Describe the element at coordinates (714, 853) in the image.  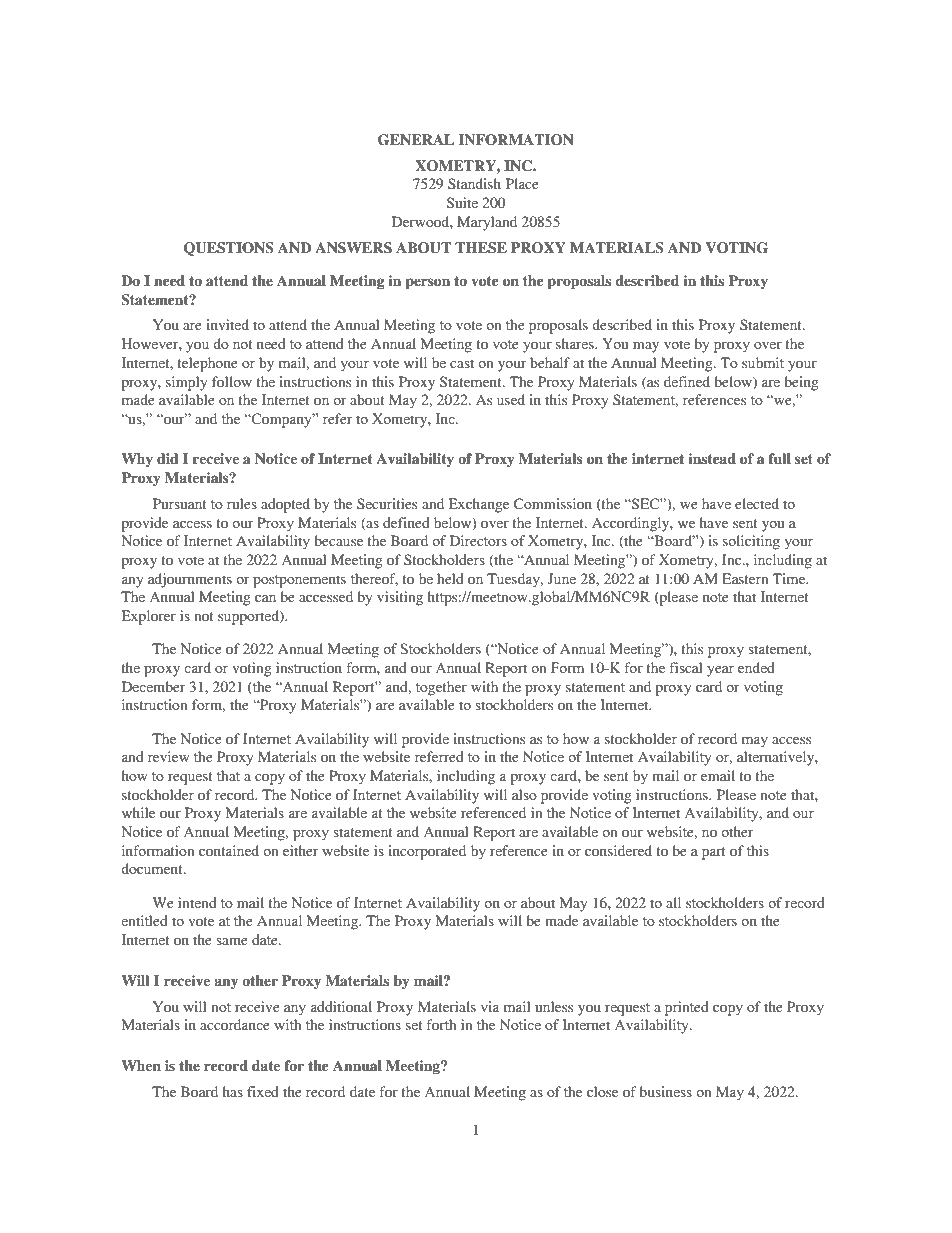
I see `part` at that location.
